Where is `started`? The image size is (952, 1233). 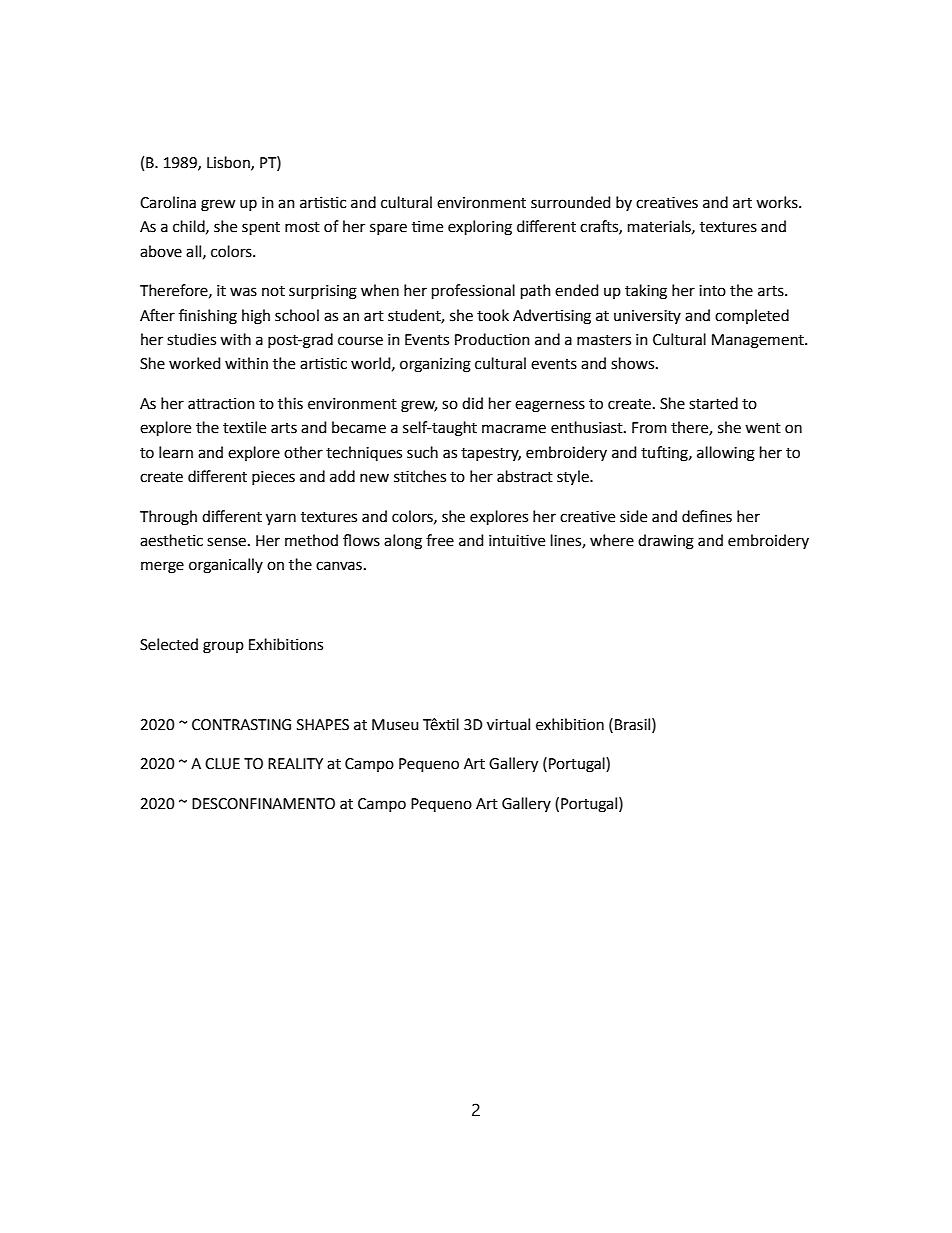
started is located at coordinates (713, 403).
